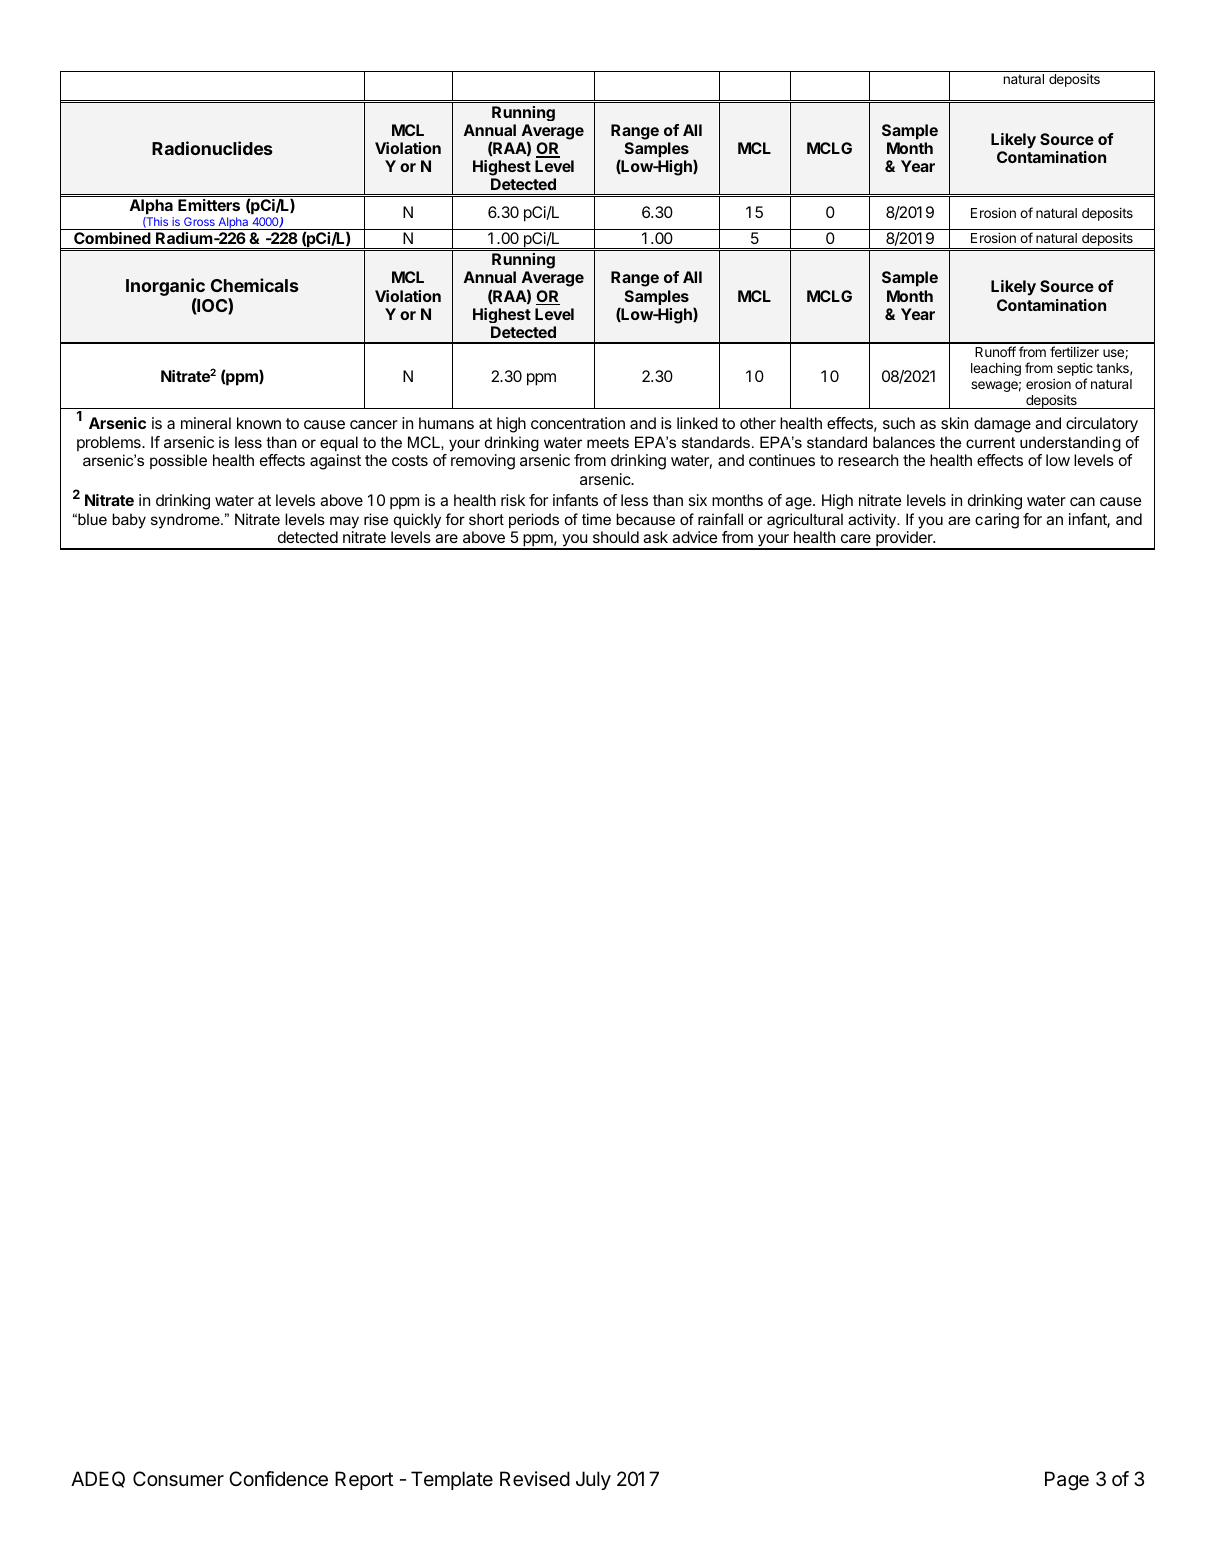 The width and height of the image is (1207, 1562). I want to click on syndrome, so click(186, 521).
